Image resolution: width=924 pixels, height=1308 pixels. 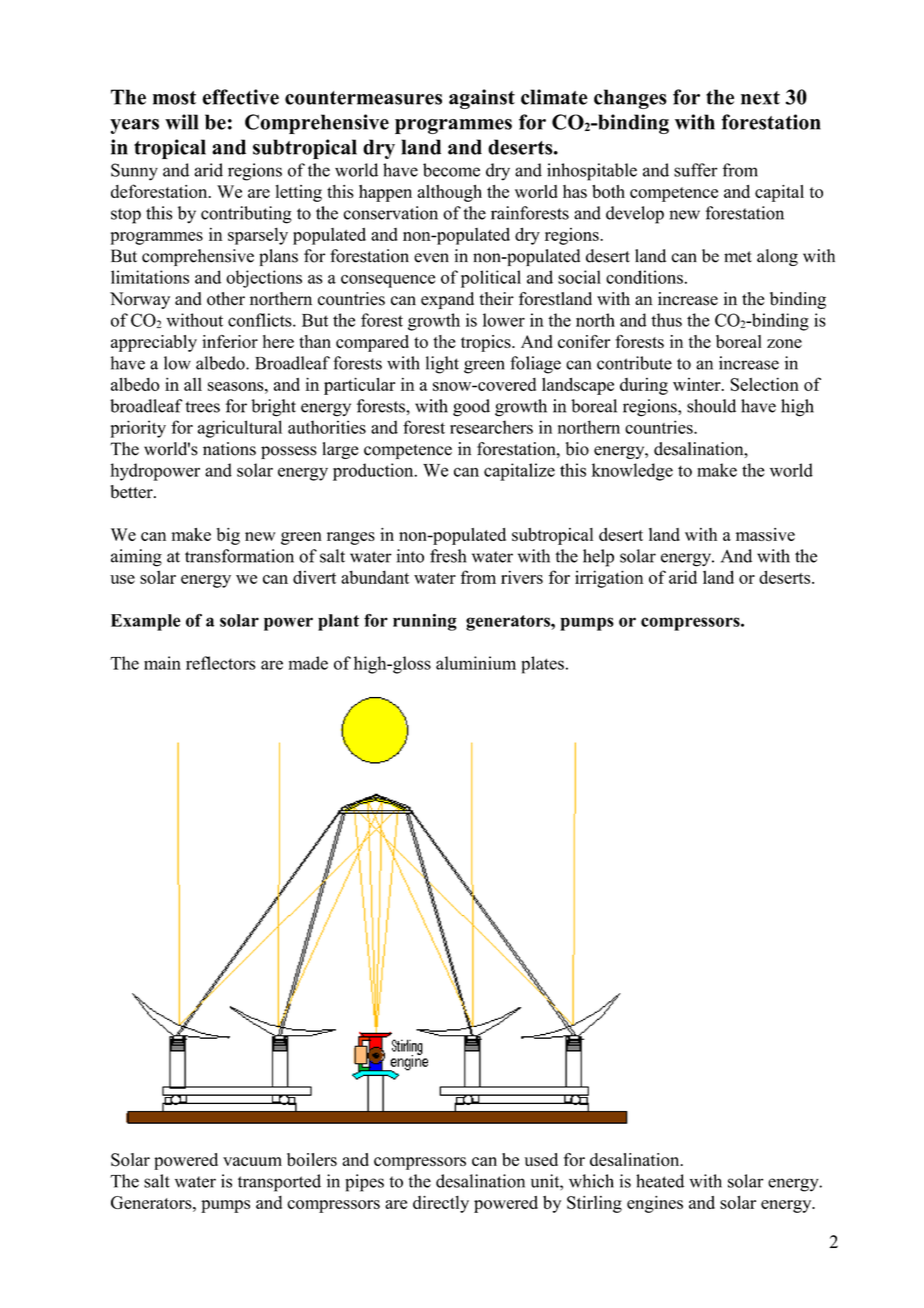 I want to click on main, so click(x=162, y=663).
